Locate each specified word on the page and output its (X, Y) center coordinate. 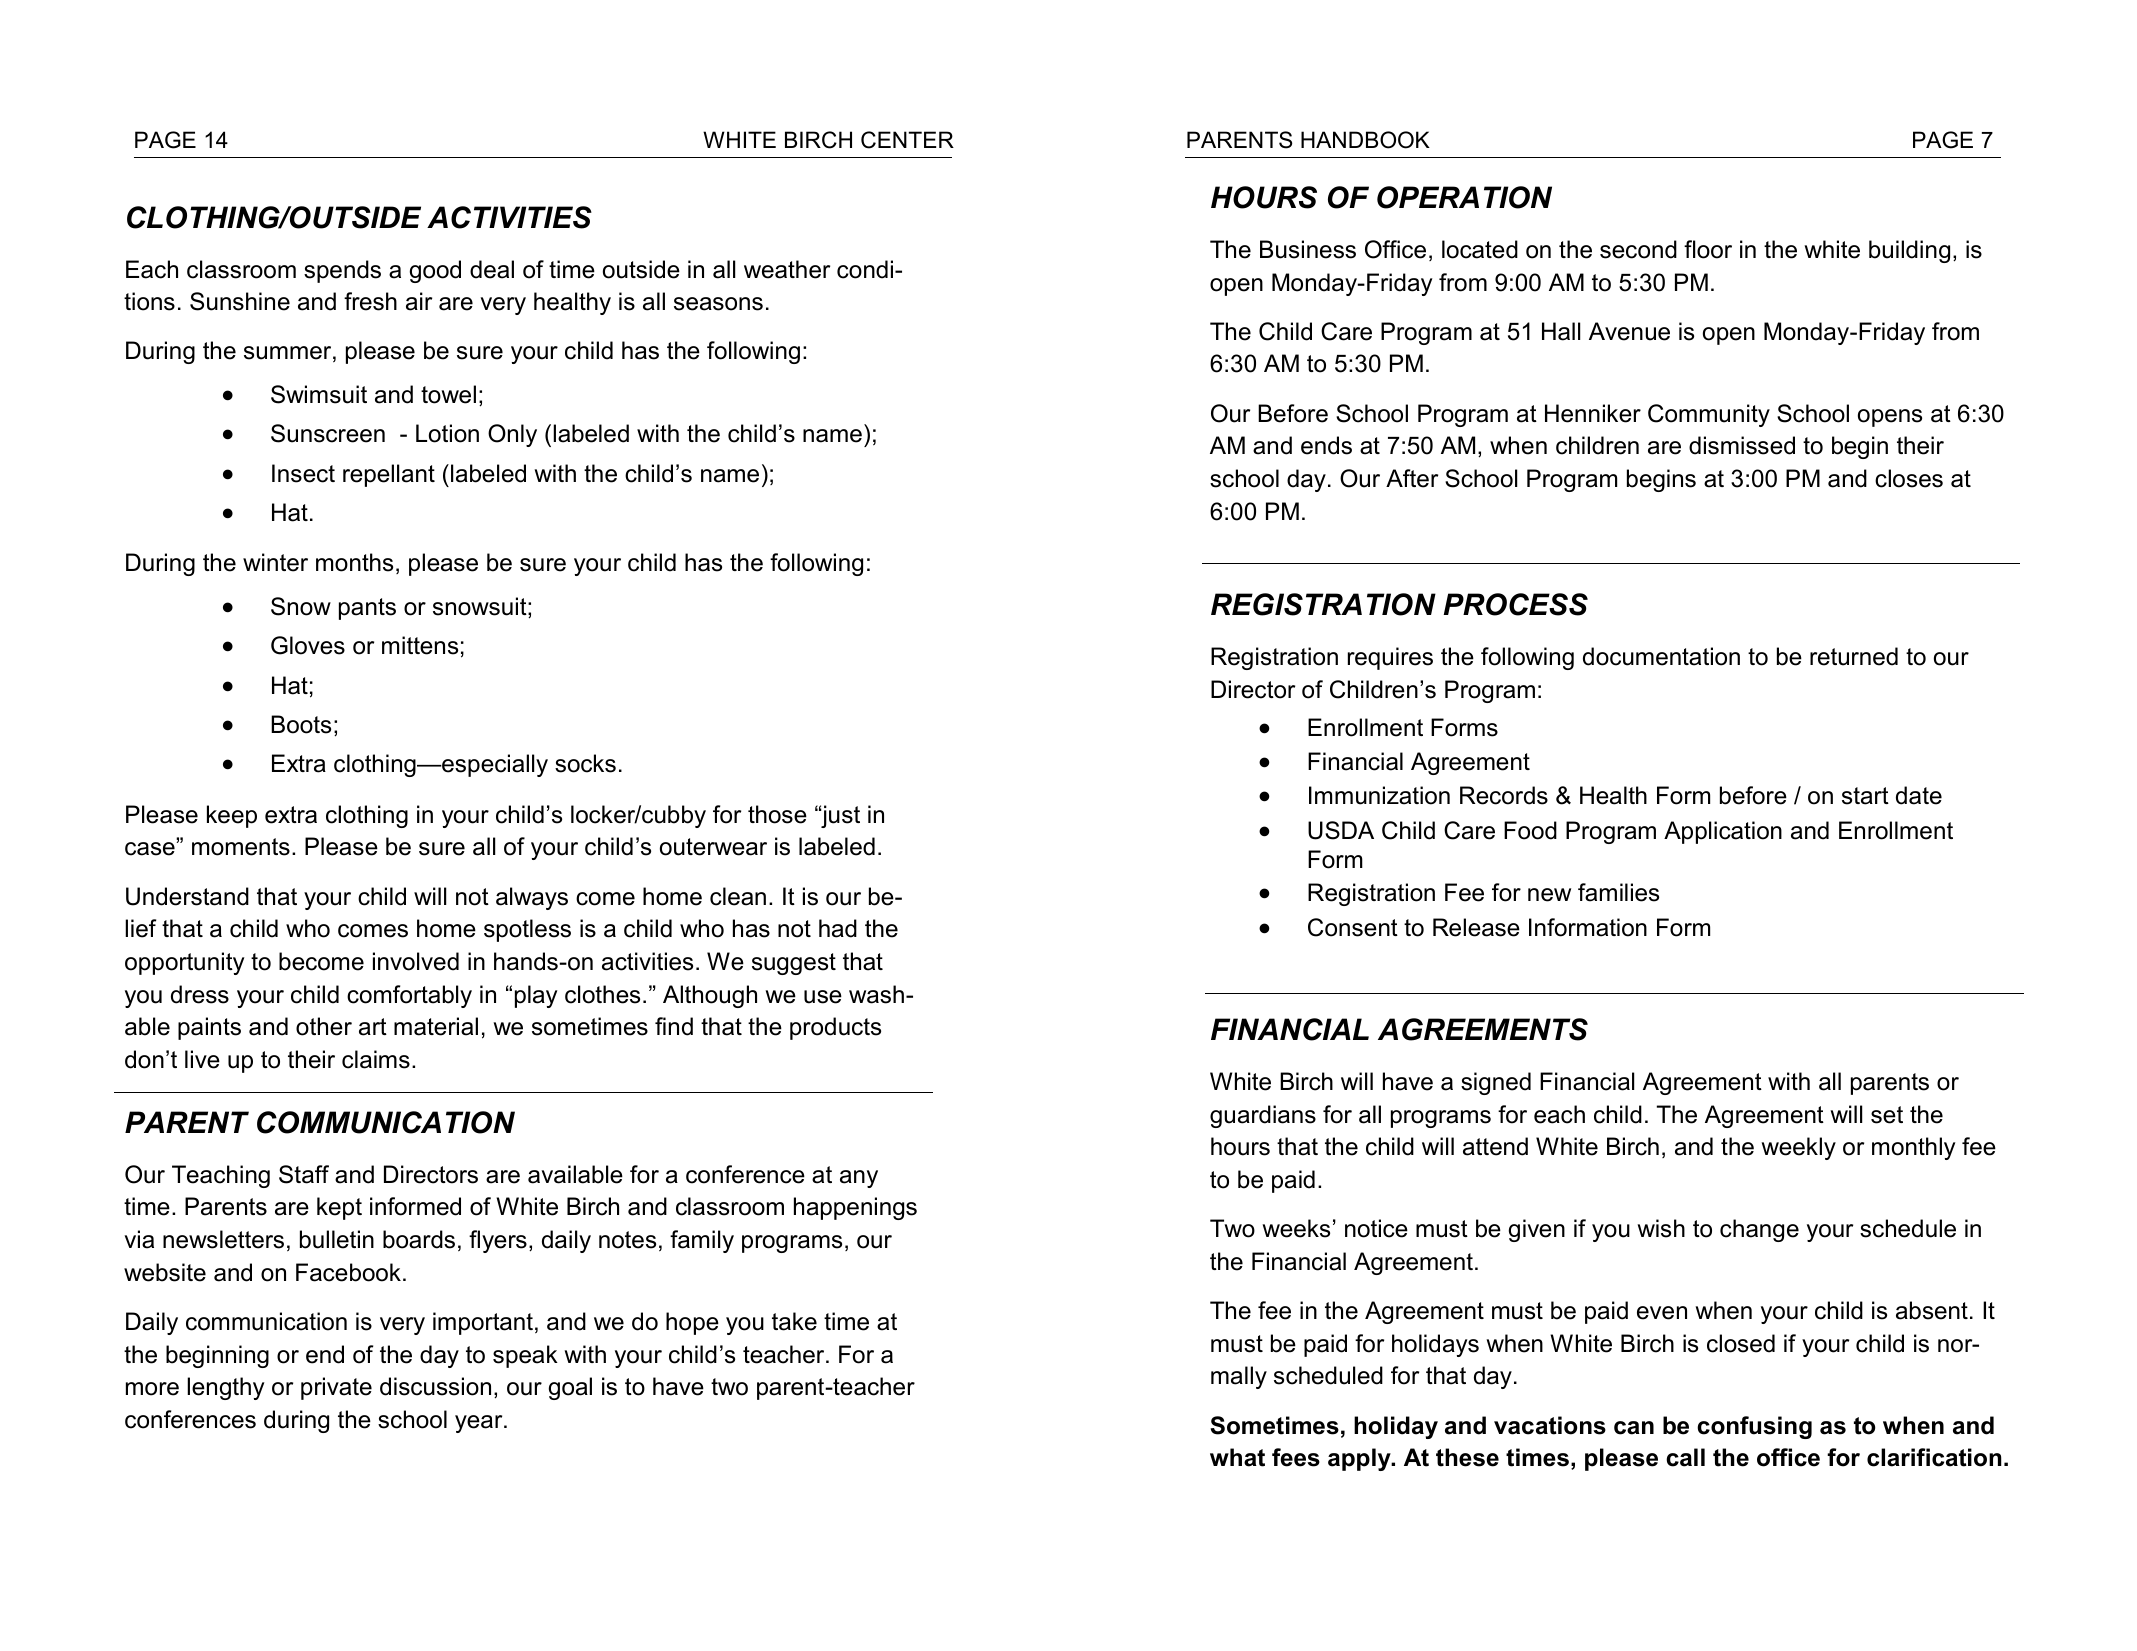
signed (1496, 1083)
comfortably (409, 996)
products (835, 1028)
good (435, 271)
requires (1390, 658)
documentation (1661, 656)
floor (1708, 249)
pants (367, 609)
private (336, 1388)
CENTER (907, 140)
